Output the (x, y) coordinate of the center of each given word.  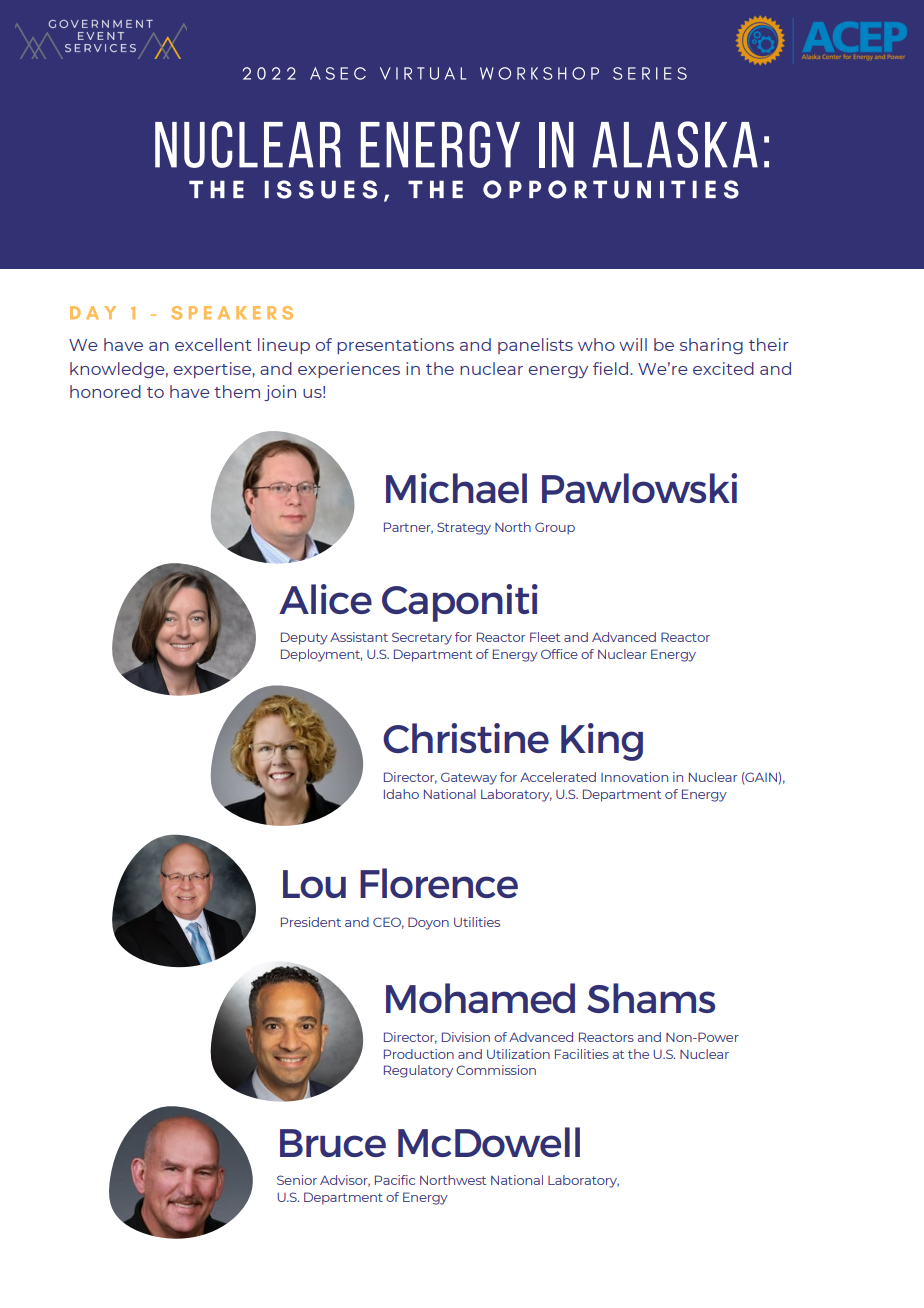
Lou (314, 884)
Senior (297, 1180)
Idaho (401, 794)
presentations (395, 346)
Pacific (395, 1180)
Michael (456, 488)
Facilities (582, 1054)
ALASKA (675, 144)
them (237, 391)
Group (555, 528)
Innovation (634, 777)
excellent (213, 344)
